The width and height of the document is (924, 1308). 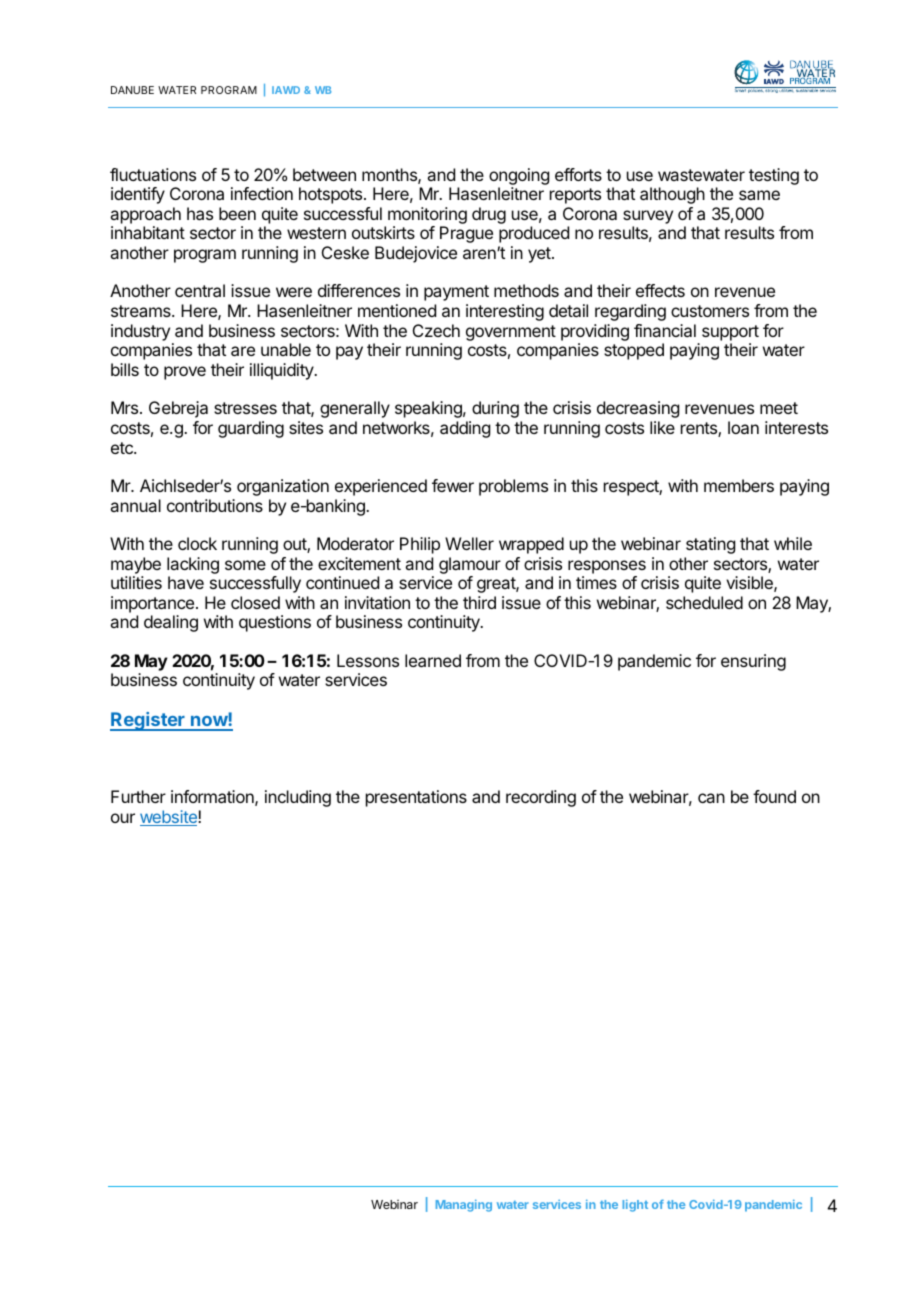 I want to click on Managing, so click(x=464, y=1205).
